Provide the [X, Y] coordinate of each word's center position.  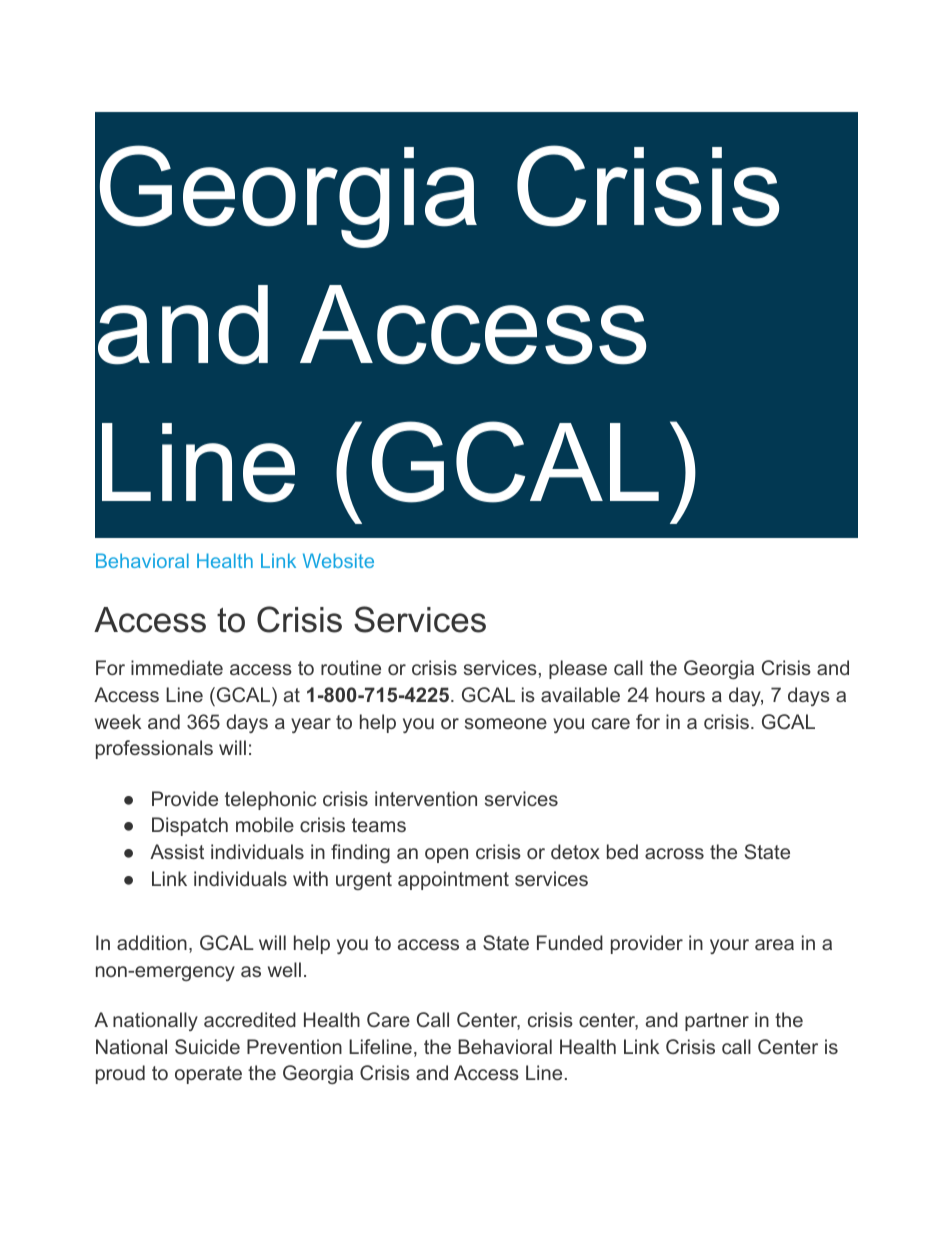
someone [506, 723]
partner [717, 1022]
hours [680, 694]
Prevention [294, 1046]
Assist [177, 851]
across [674, 853]
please [578, 669]
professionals [154, 749]
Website [338, 560]
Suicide [207, 1046]
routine [351, 667]
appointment [453, 880]
